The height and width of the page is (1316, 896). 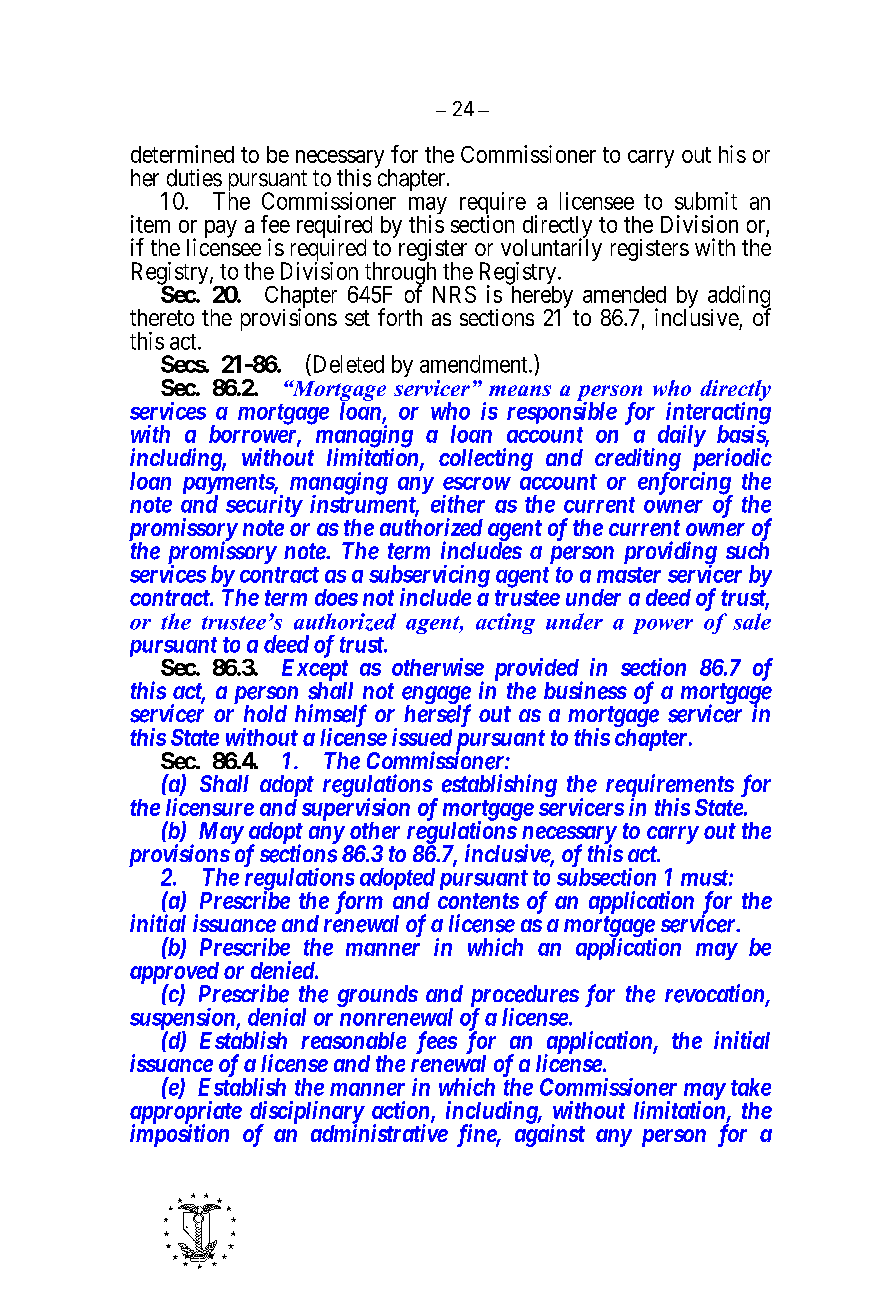 What do you see at coordinates (174, 974) in the page?
I see `approved` at bounding box center [174, 974].
